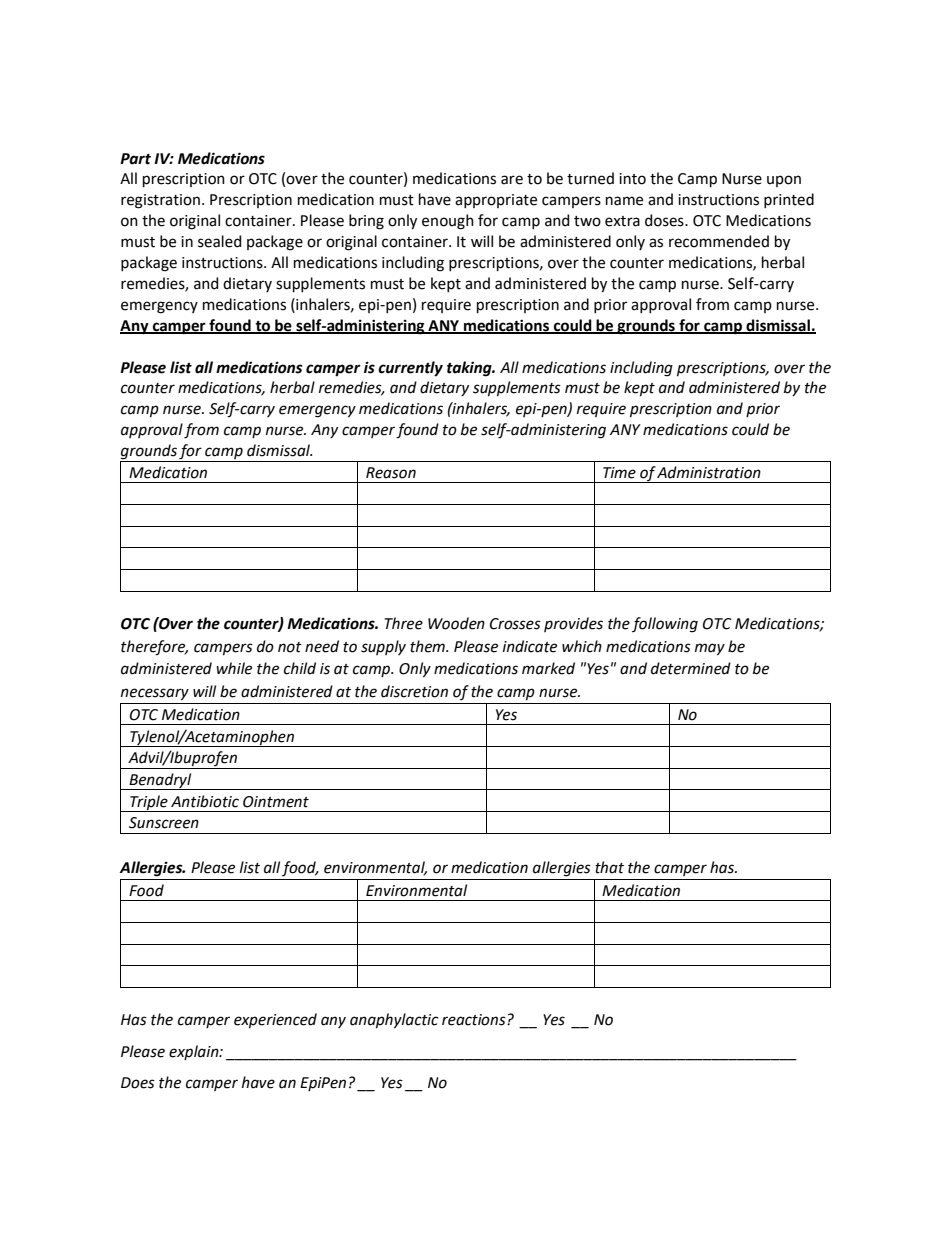  I want to click on registration, so click(160, 201).
